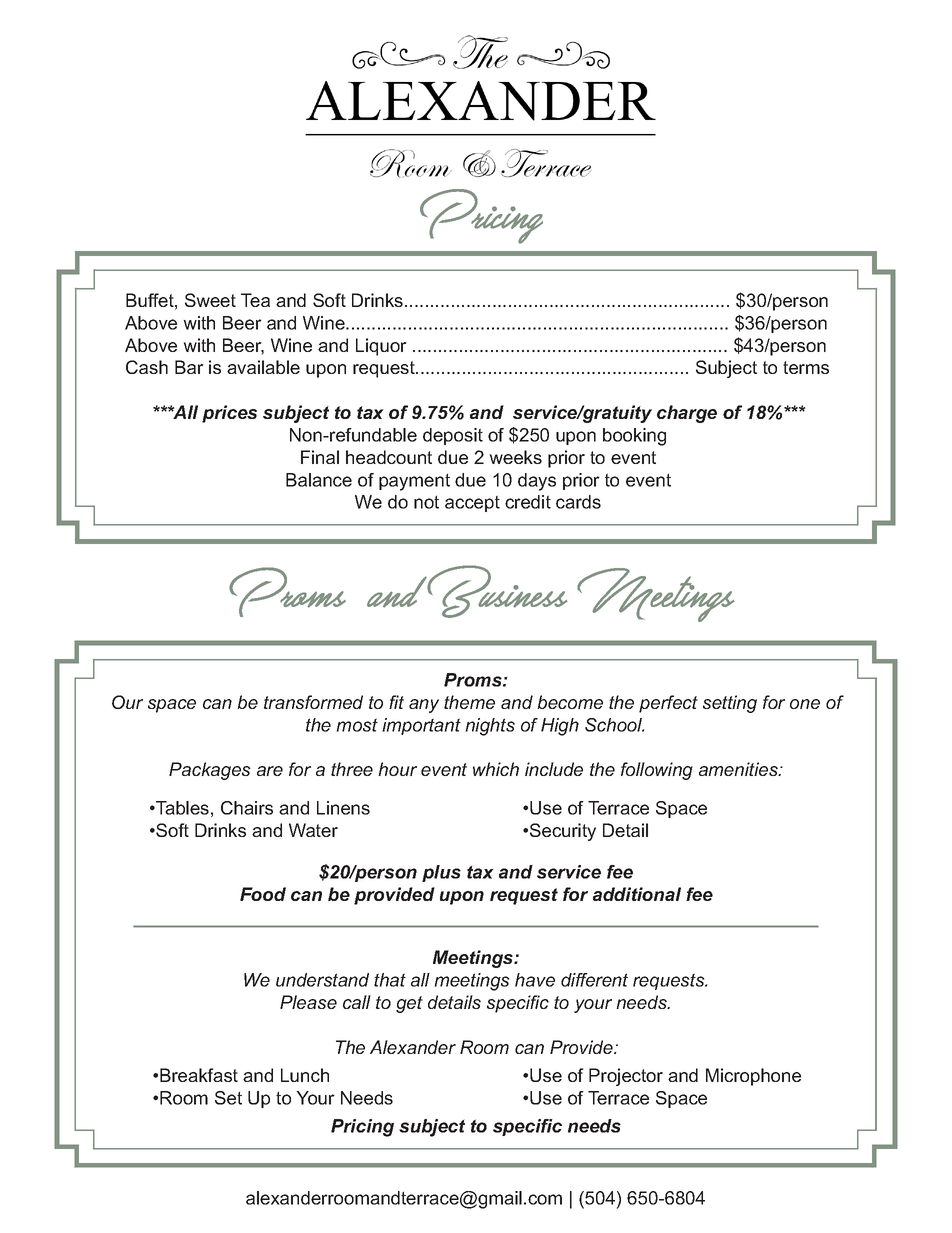 This page has width=952, height=1233. What do you see at coordinates (687, 414) in the page?
I see `charge` at bounding box center [687, 414].
